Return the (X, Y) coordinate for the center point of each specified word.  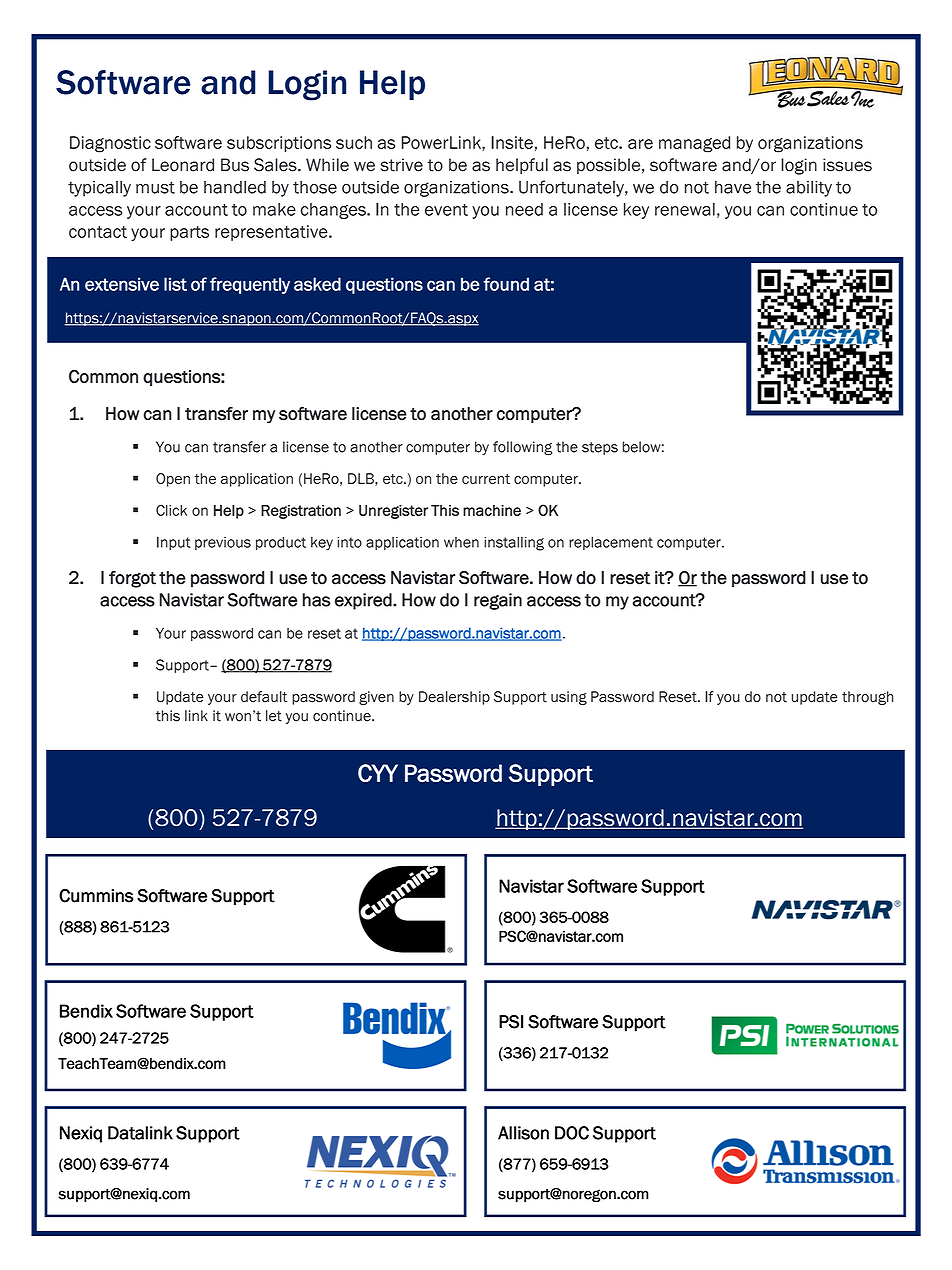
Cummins (96, 896)
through (867, 698)
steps (600, 448)
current (486, 479)
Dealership (454, 698)
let (274, 716)
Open (173, 480)
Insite (512, 142)
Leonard (183, 165)
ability (809, 188)
